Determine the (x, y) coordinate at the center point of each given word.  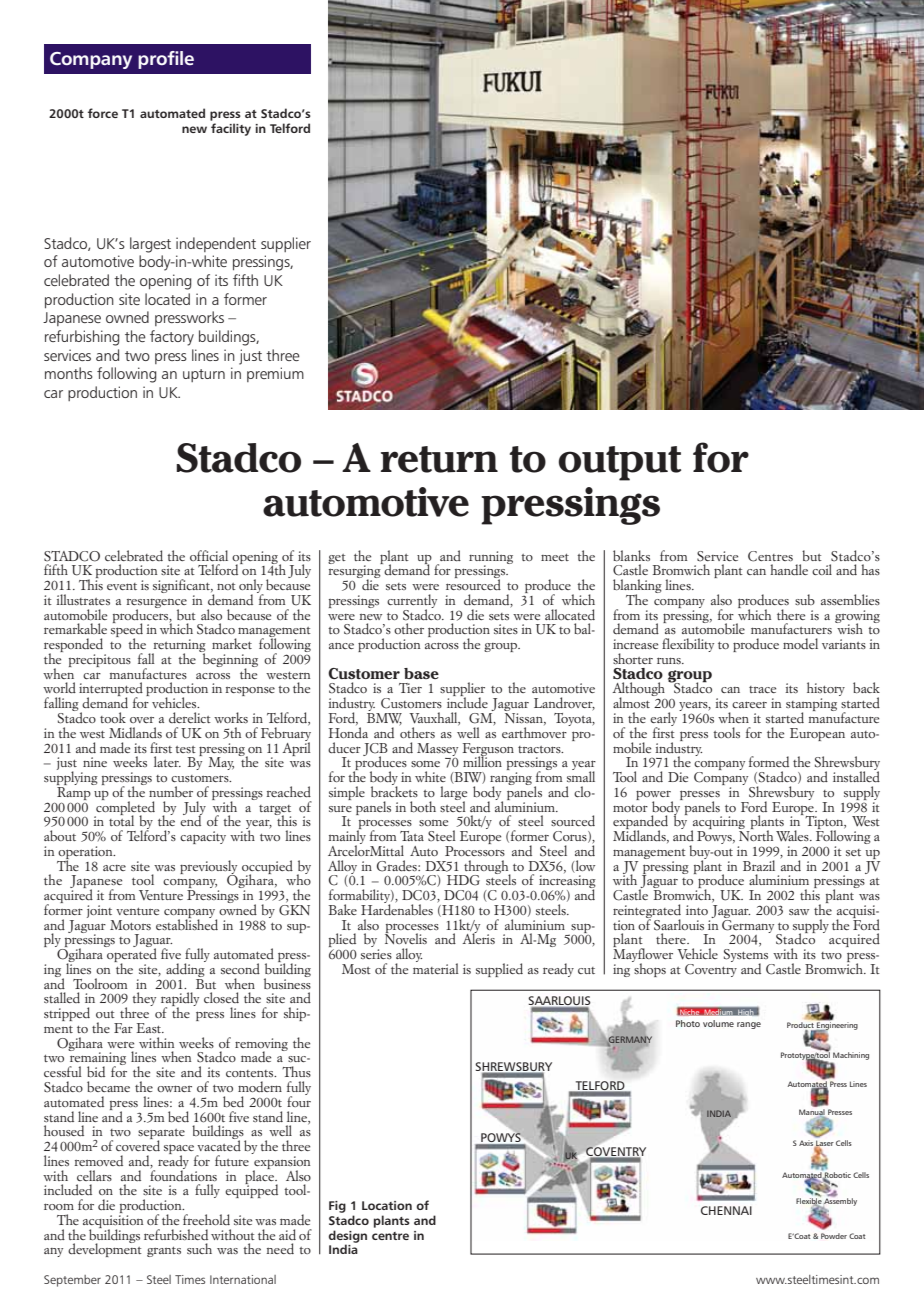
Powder (834, 1236)
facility (231, 129)
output (620, 463)
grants (164, 1252)
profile (166, 60)
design (348, 1237)
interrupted (111, 690)
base (421, 673)
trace (762, 689)
